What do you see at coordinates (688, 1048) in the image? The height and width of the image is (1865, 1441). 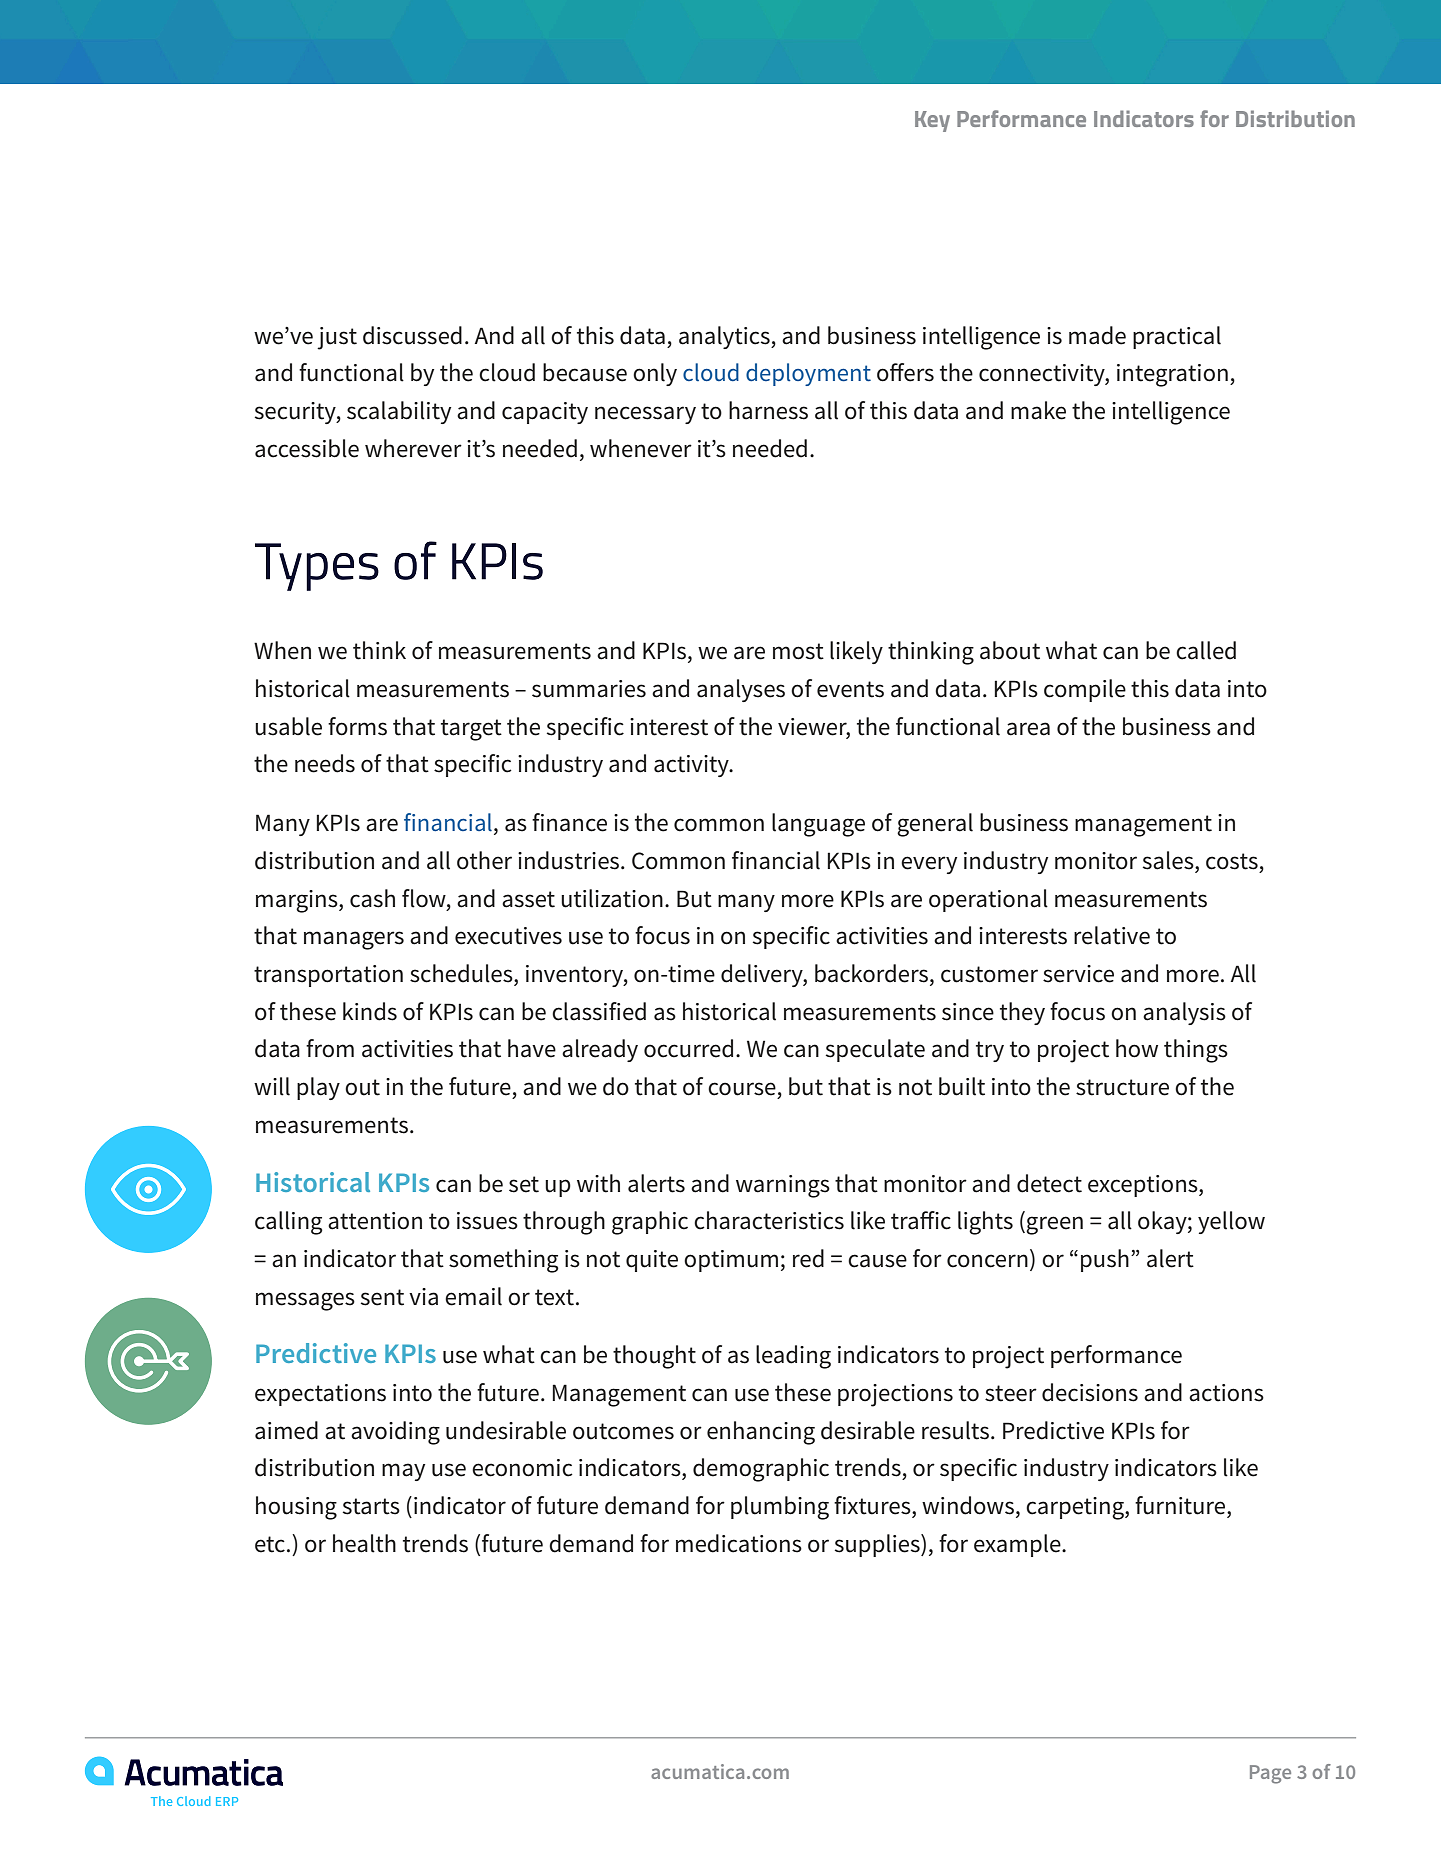 I see `occurred` at bounding box center [688, 1048].
